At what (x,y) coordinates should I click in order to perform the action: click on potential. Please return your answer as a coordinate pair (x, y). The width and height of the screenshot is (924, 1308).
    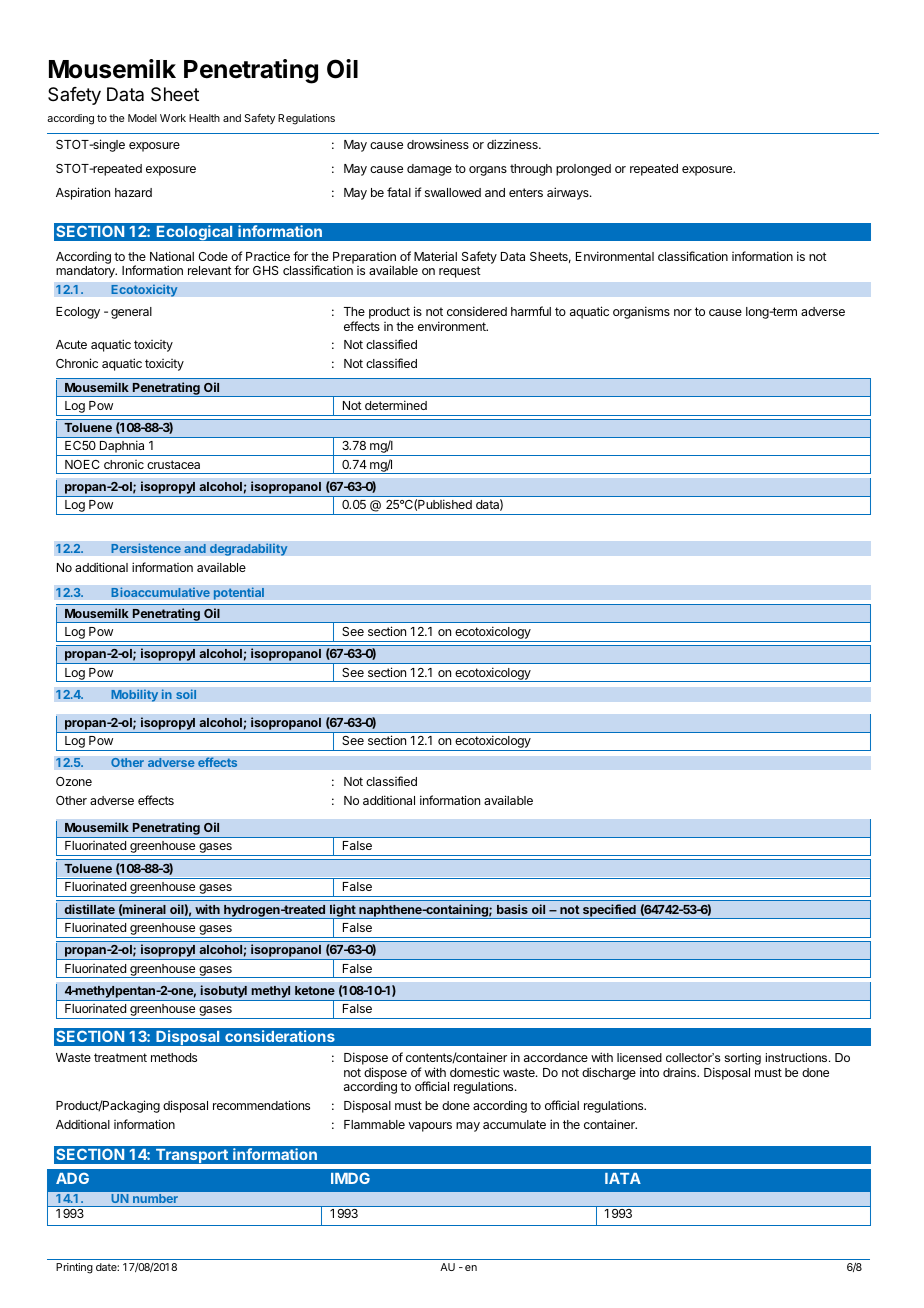
    Looking at the image, I should click on (238, 593).
